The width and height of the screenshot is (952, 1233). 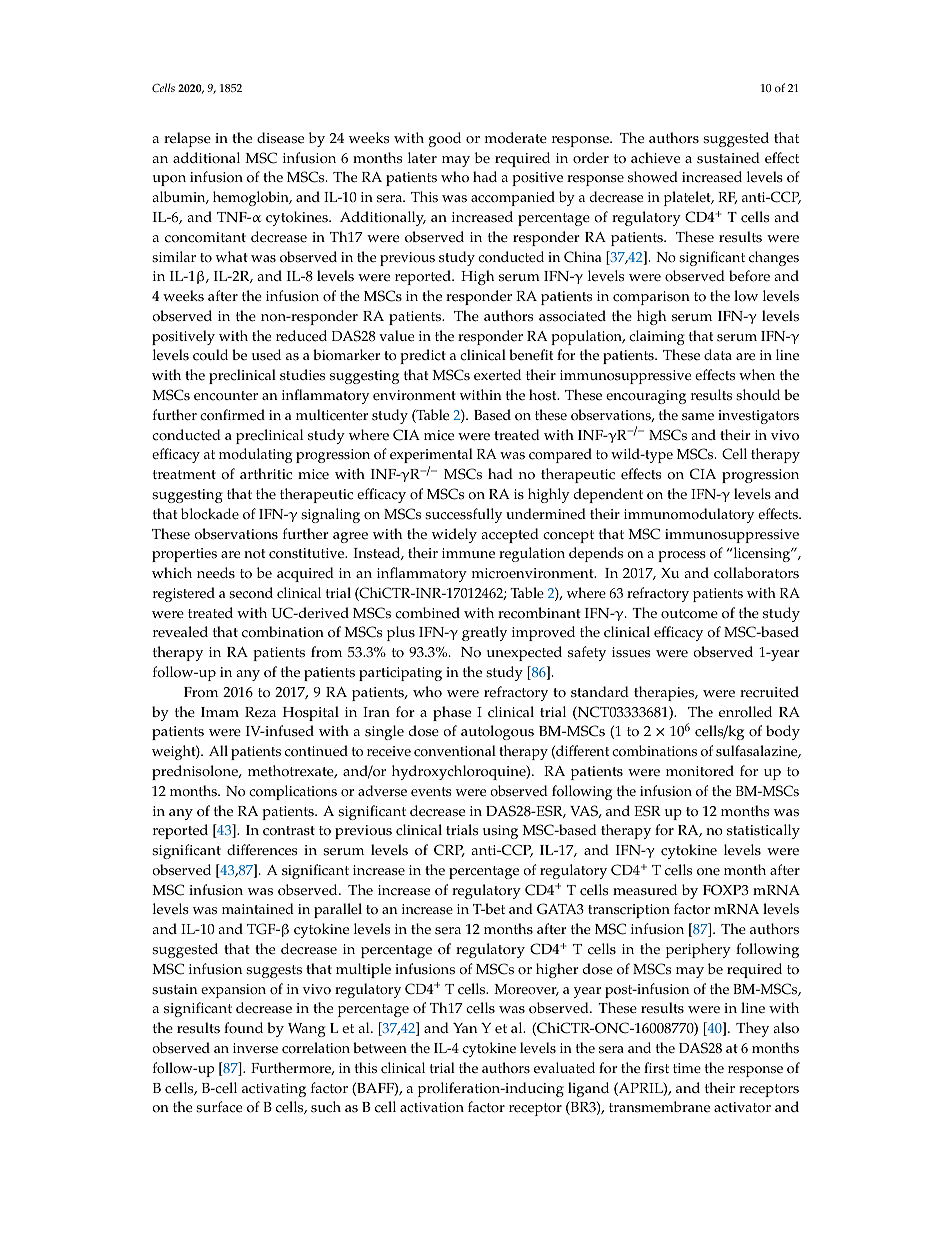 What do you see at coordinates (251, 593) in the screenshot?
I see `second` at bounding box center [251, 593].
